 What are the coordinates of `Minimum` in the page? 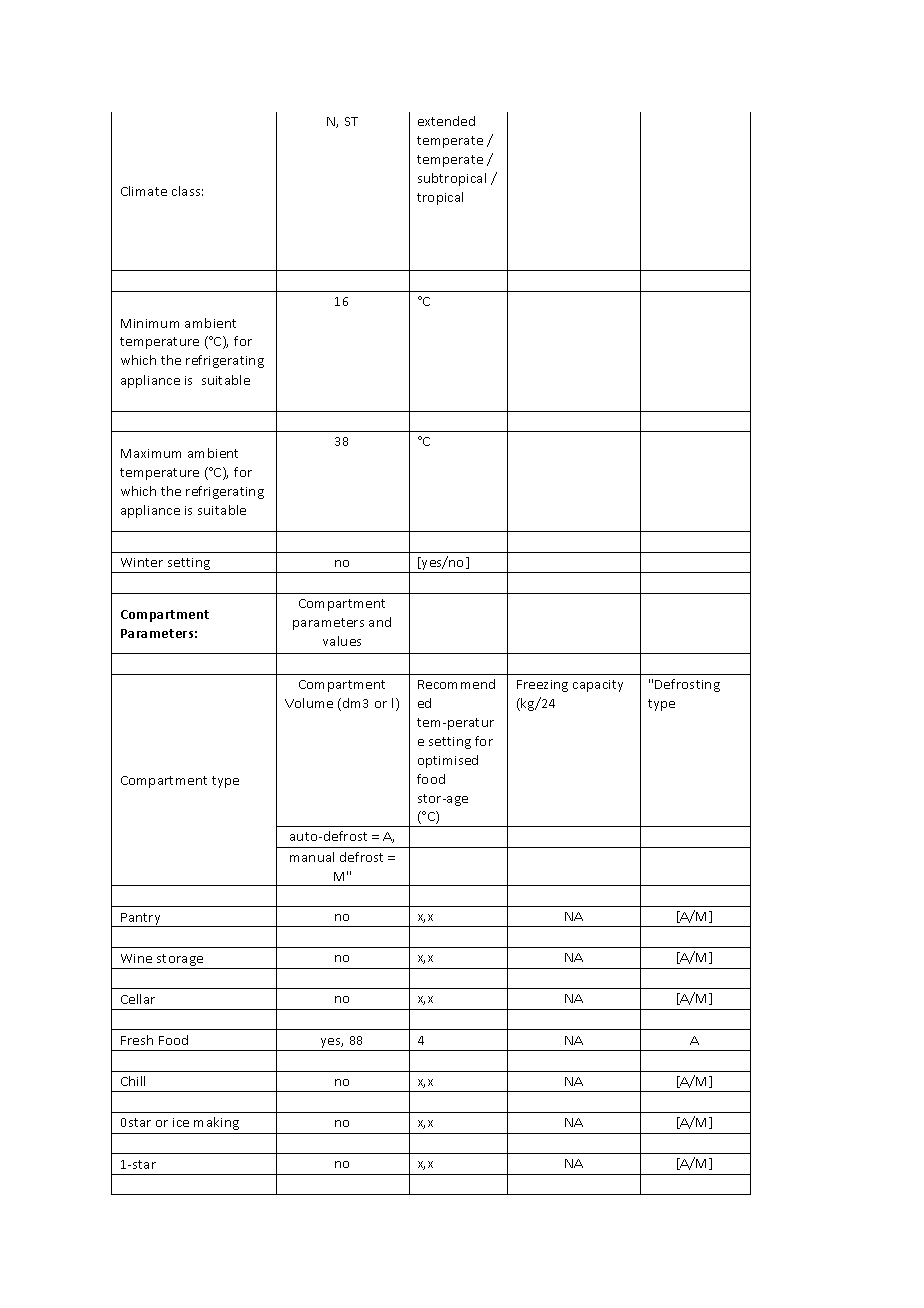 It's located at (150, 323).
